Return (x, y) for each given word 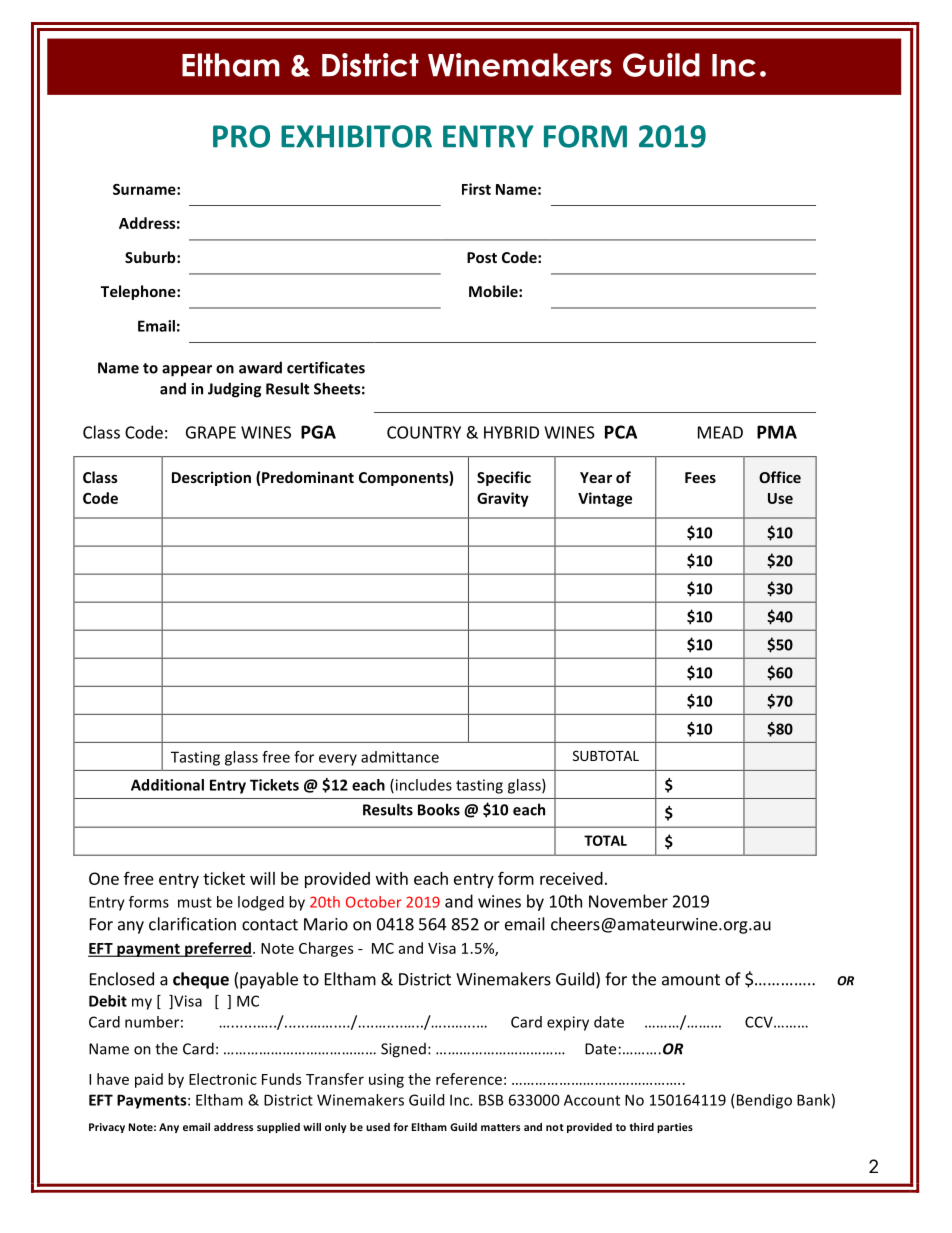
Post (482, 257)
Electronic (223, 1079)
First (476, 189)
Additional (167, 785)
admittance (400, 757)
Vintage (605, 499)
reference (469, 1079)
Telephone (139, 292)
